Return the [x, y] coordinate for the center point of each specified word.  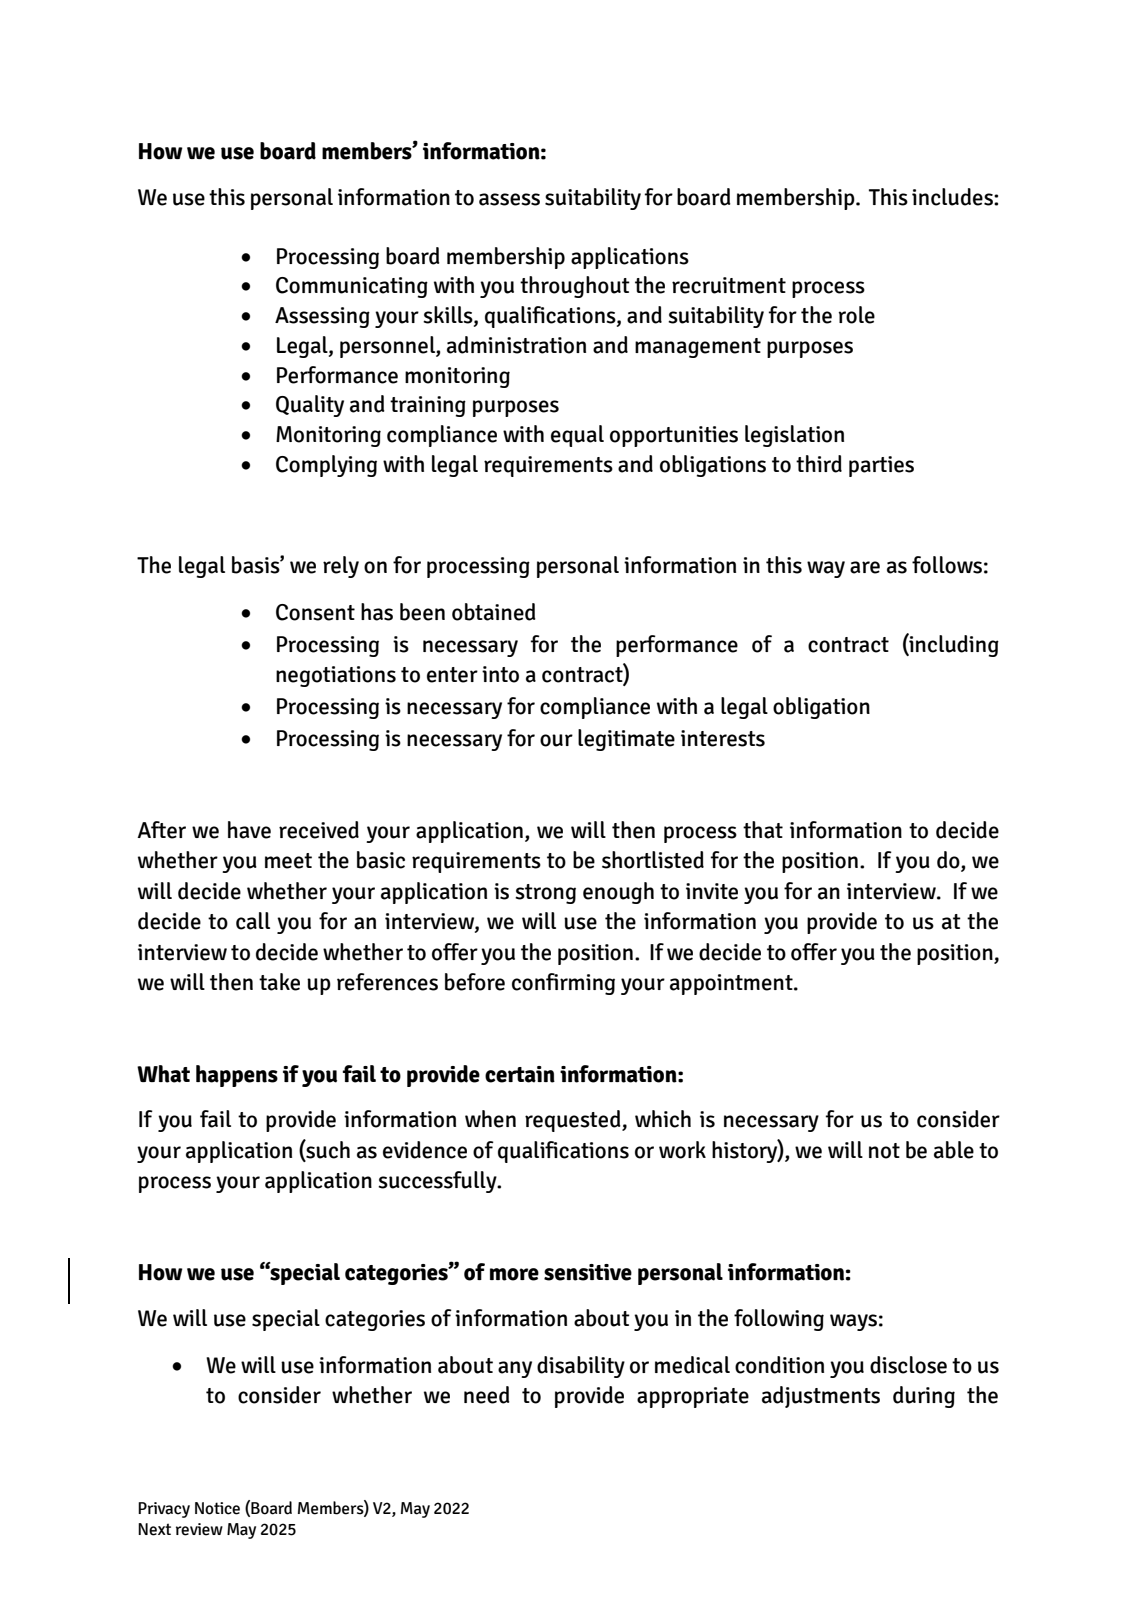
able [954, 1150]
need [487, 1395]
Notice [217, 1508]
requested [574, 1121]
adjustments [821, 1397]
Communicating [352, 287]
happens [237, 1076]
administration [516, 345]
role [857, 315]
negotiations [336, 676]
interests [723, 738]
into [500, 674]
